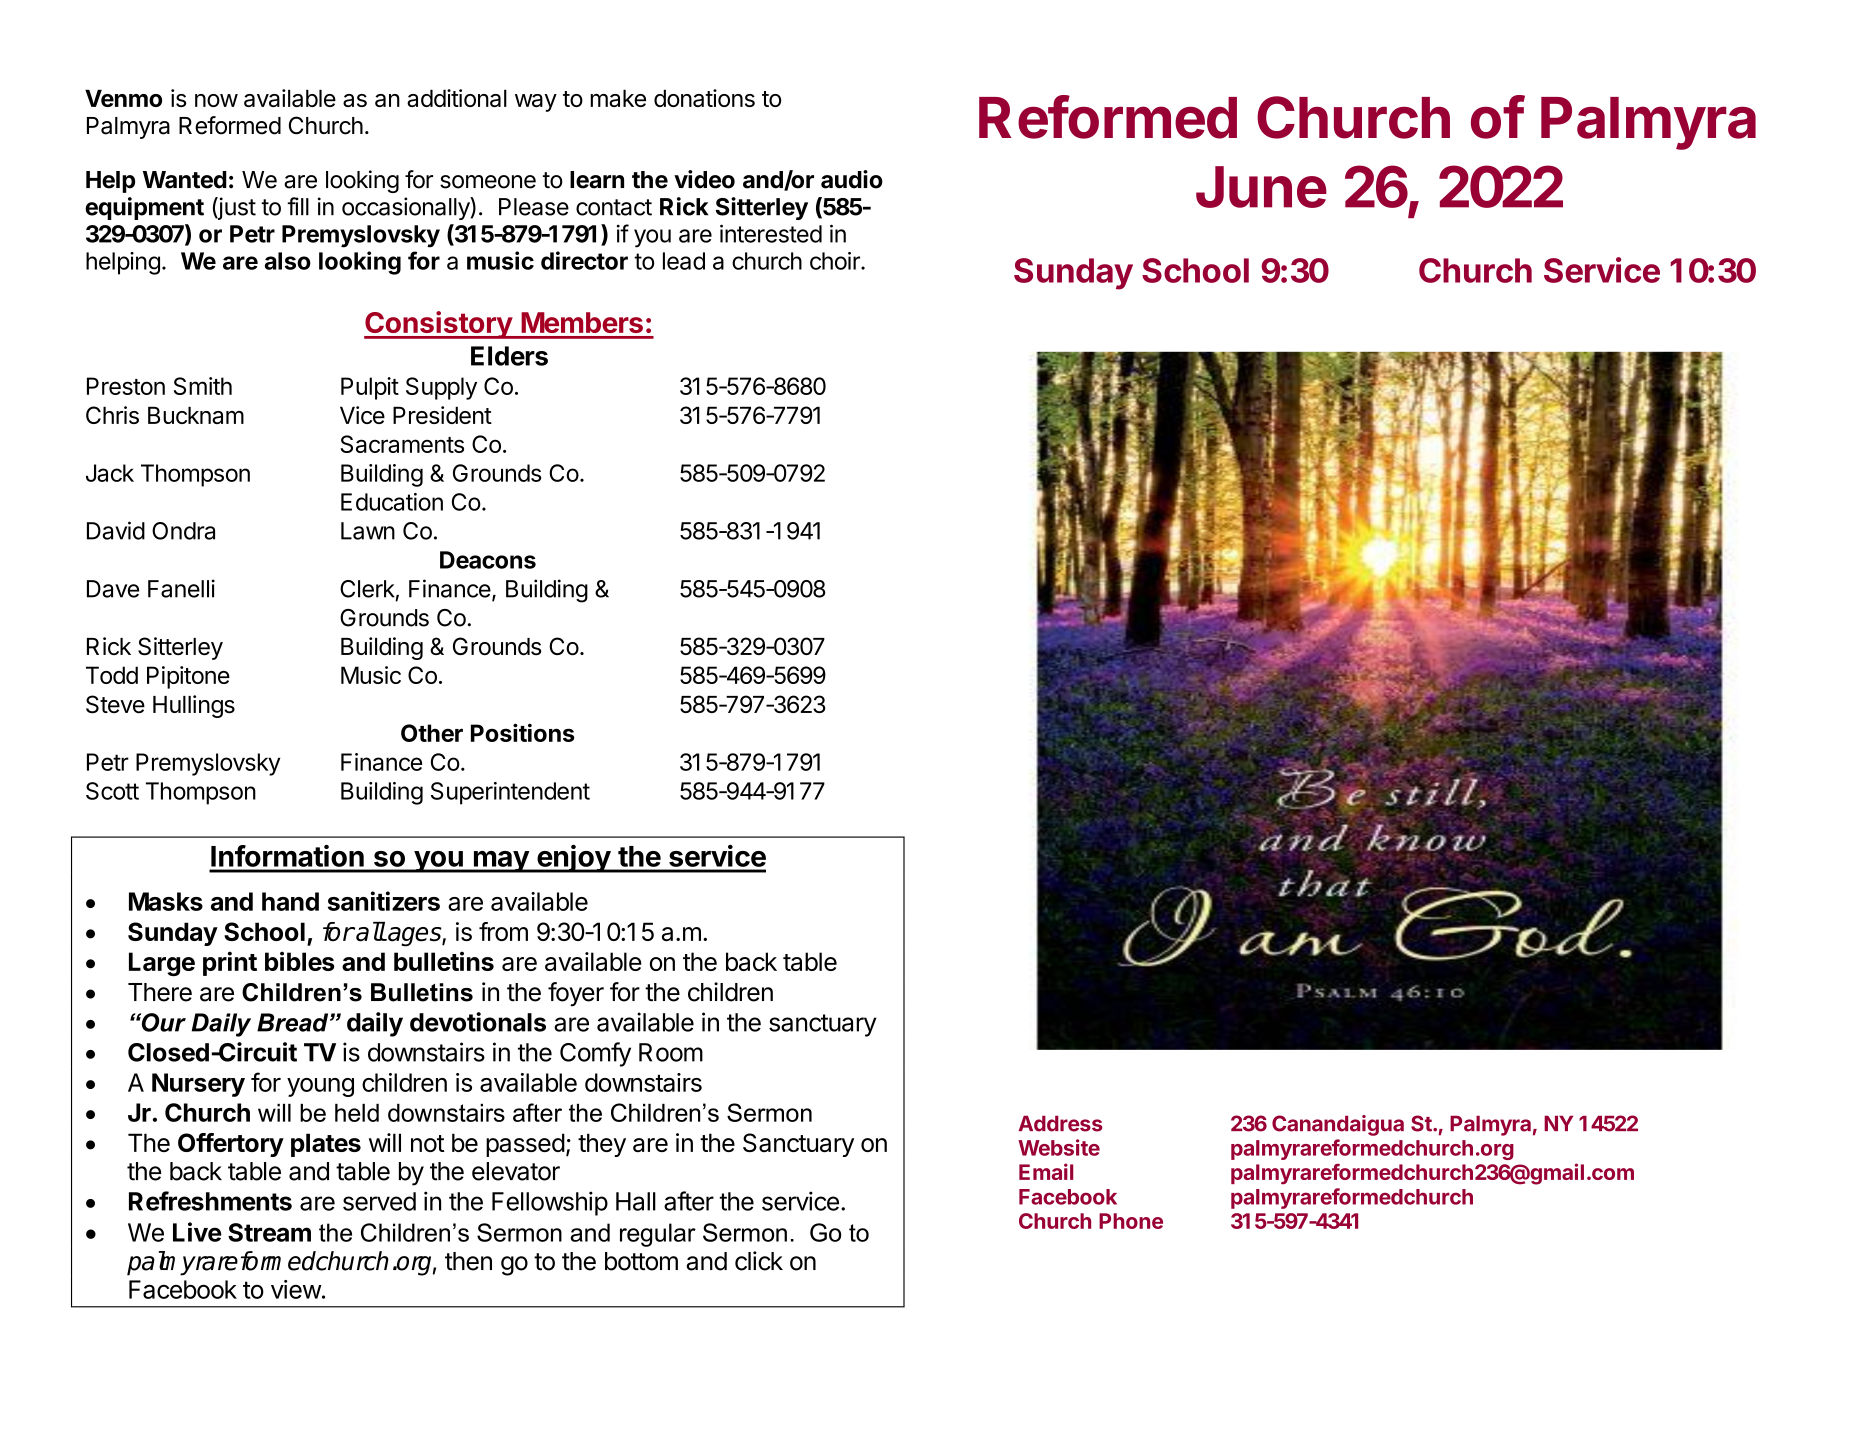  Describe the element at coordinates (522, 732) in the page. I see `Positions` at that location.
